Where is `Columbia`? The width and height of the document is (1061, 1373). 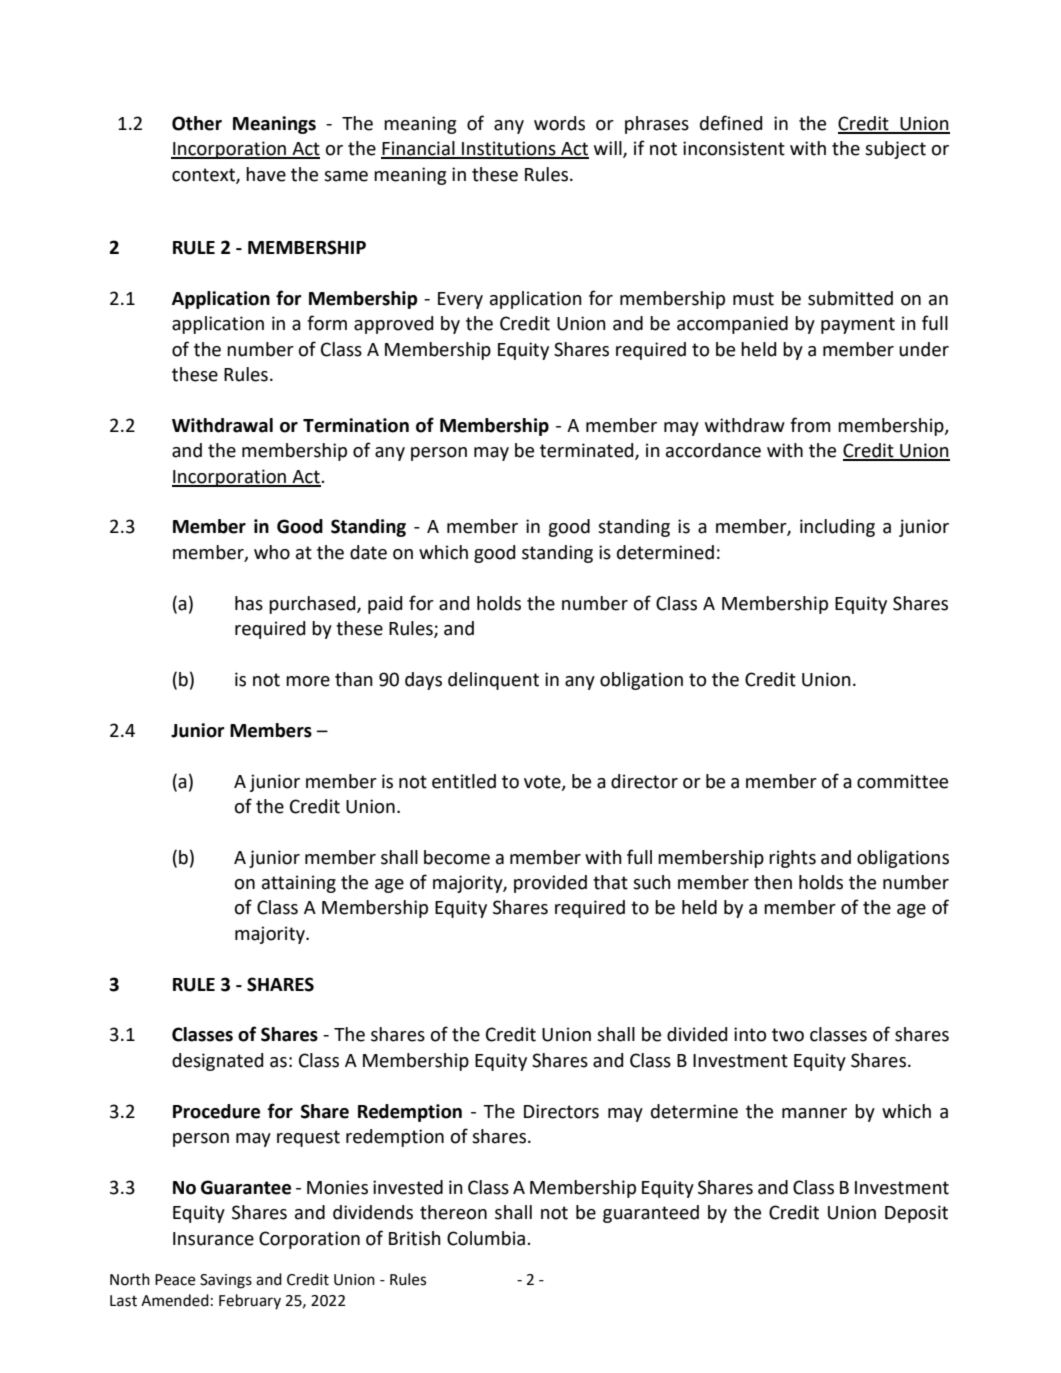
Columbia is located at coordinates (486, 1238).
